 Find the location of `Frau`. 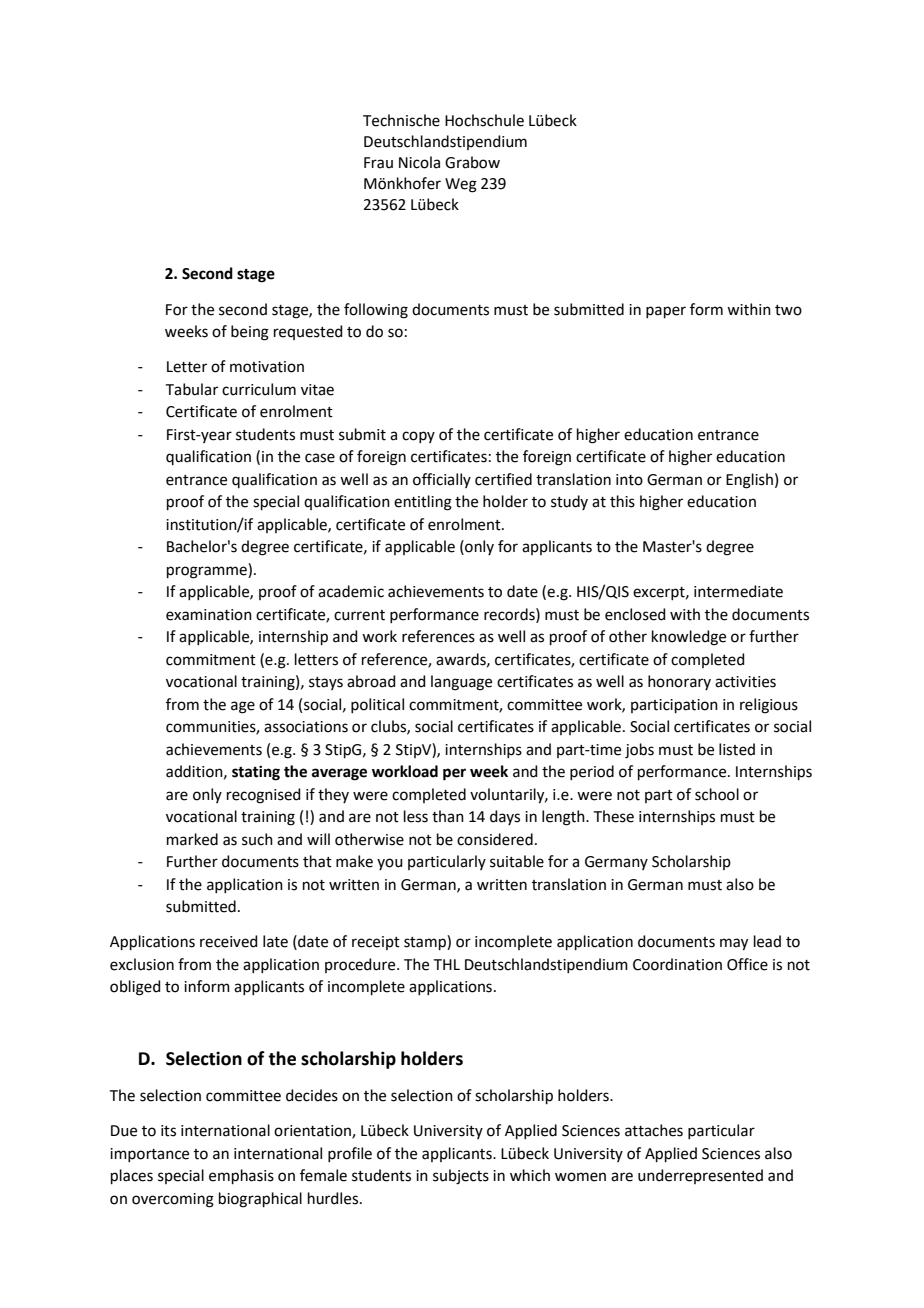

Frau is located at coordinates (378, 163).
